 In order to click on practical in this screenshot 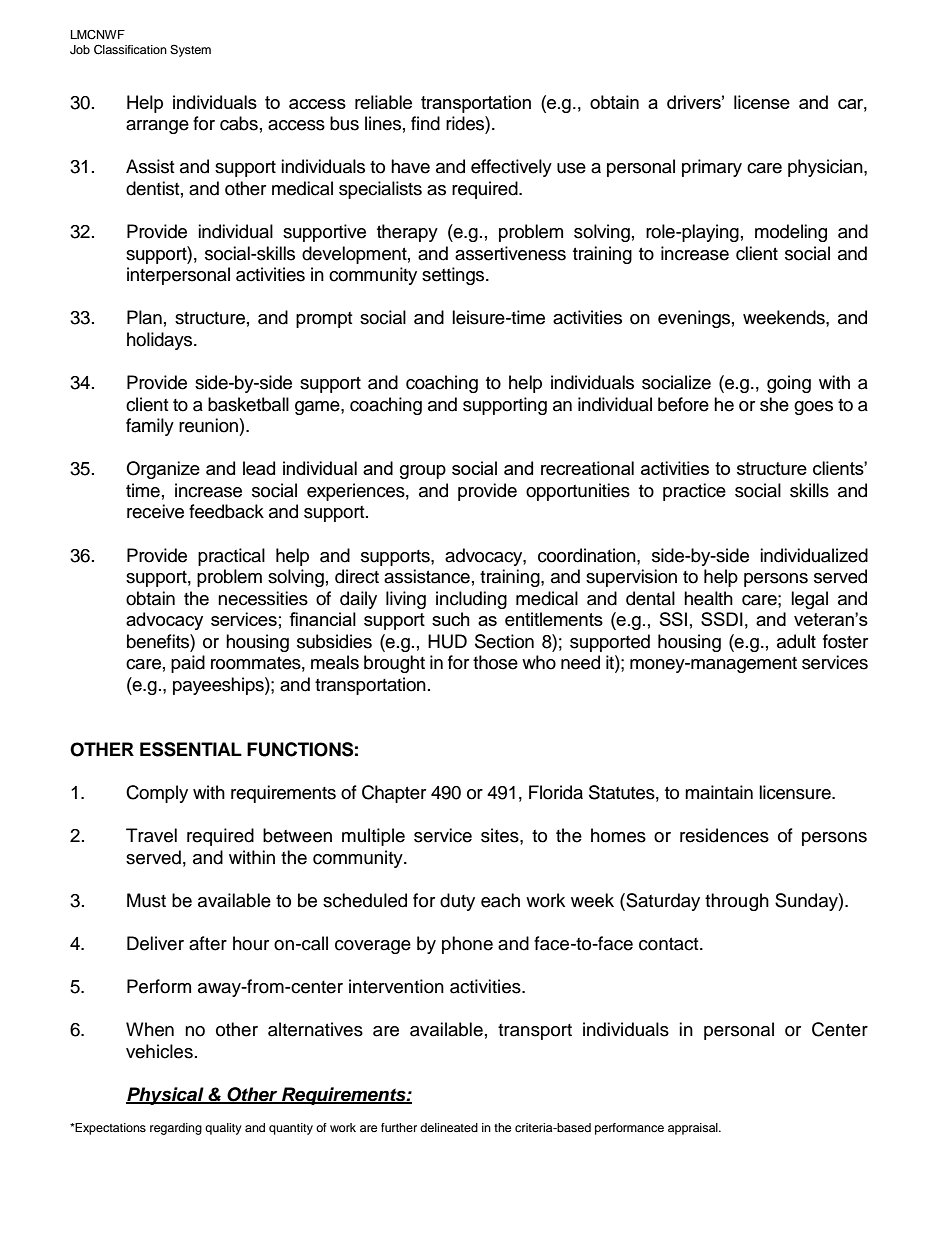, I will do `click(231, 557)`.
